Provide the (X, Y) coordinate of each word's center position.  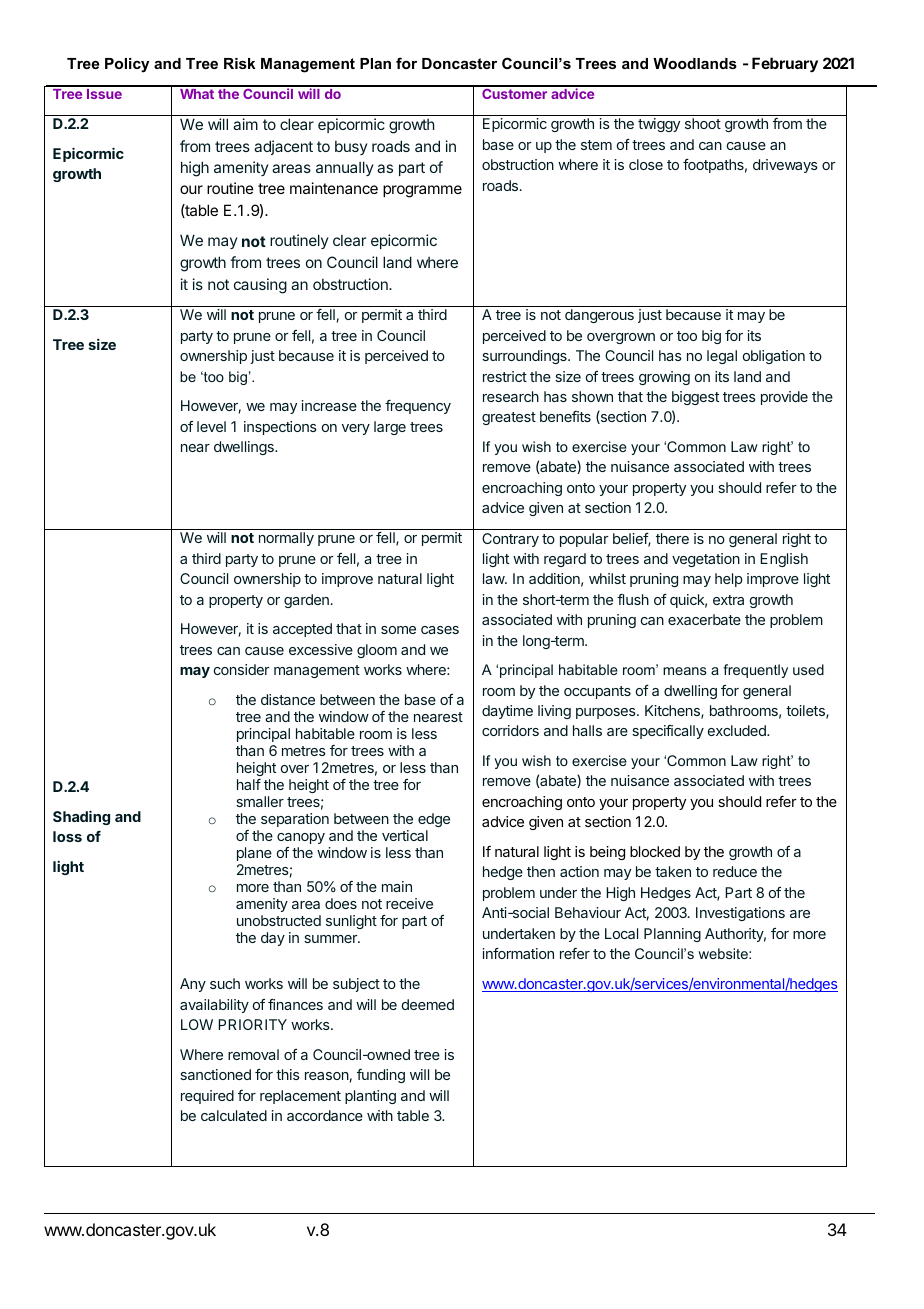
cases (440, 630)
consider (242, 669)
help (728, 580)
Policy (127, 65)
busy (351, 148)
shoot (703, 123)
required (207, 1097)
